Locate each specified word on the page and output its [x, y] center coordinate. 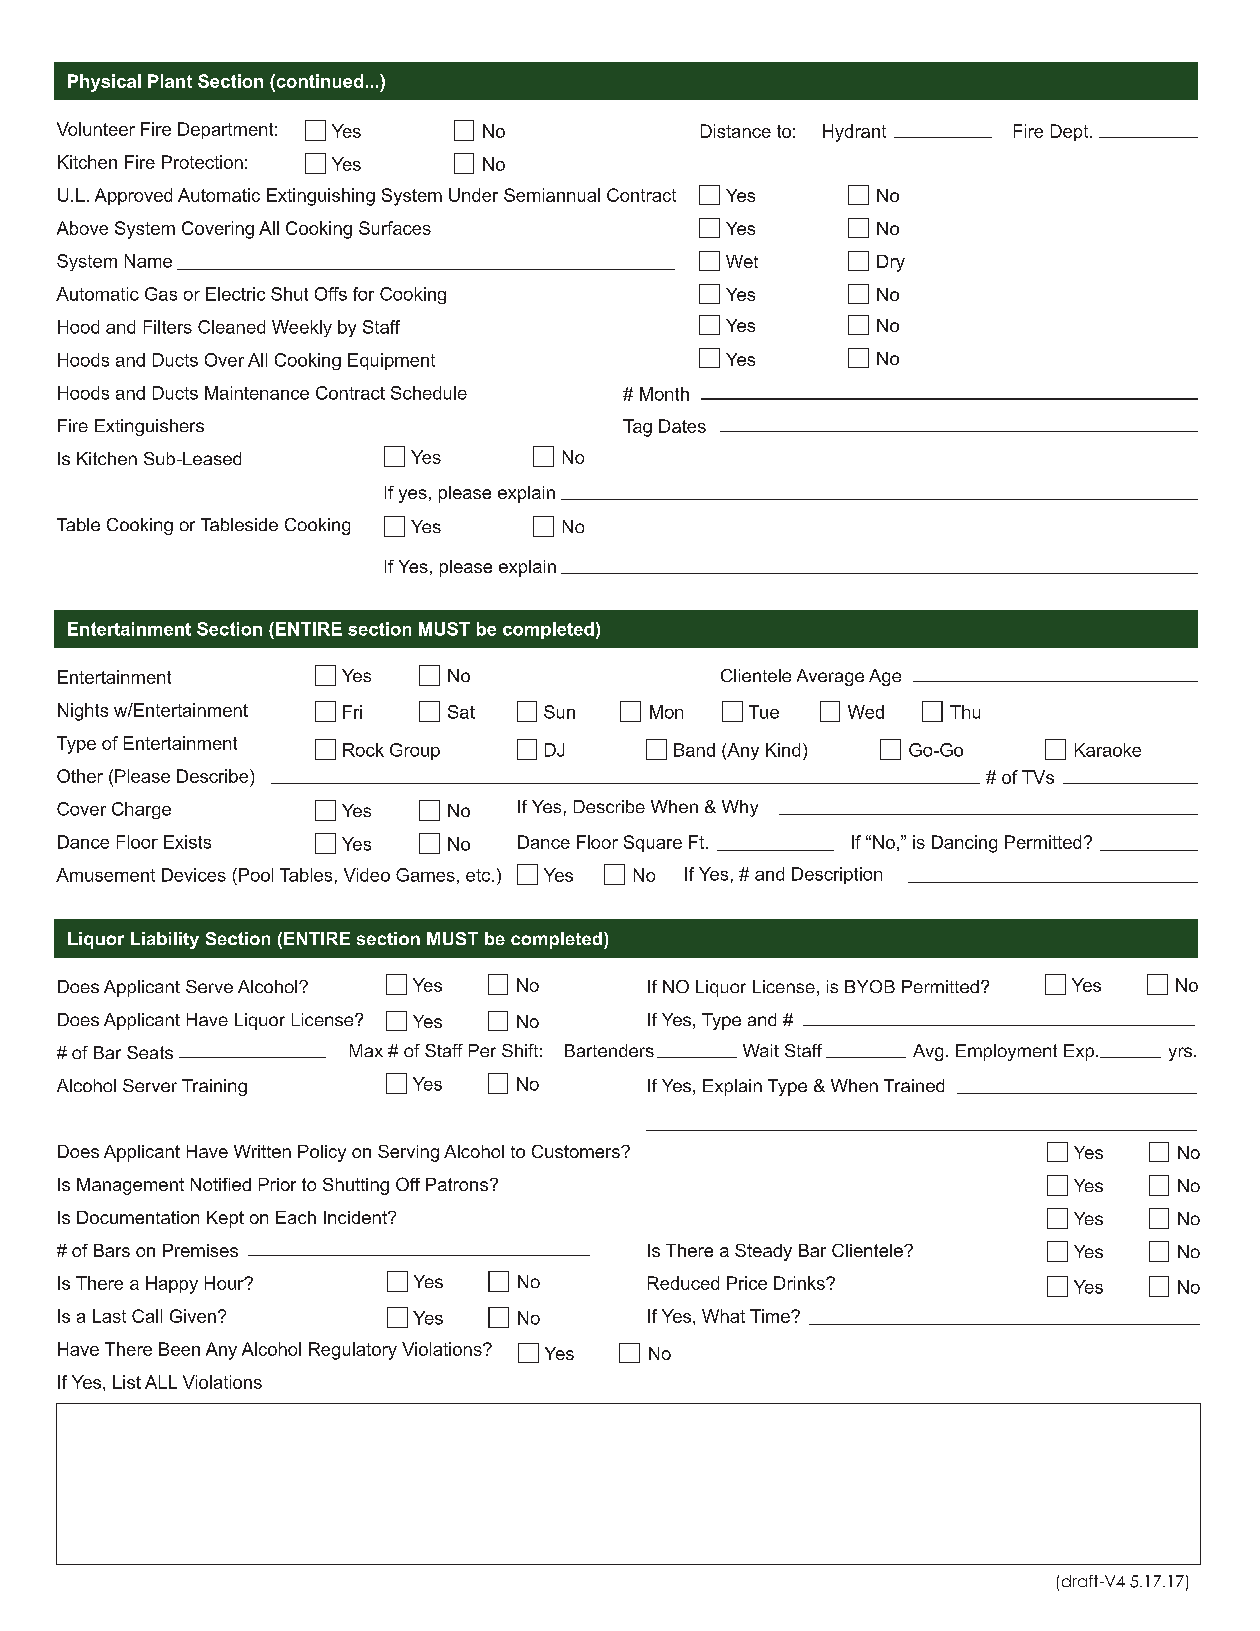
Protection [202, 162]
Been [179, 1349]
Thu [965, 712]
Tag [637, 428]
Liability [165, 940]
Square [653, 843]
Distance [736, 131]
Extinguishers [149, 427]
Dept [1071, 132]
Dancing [964, 844]
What [723, 1316]
